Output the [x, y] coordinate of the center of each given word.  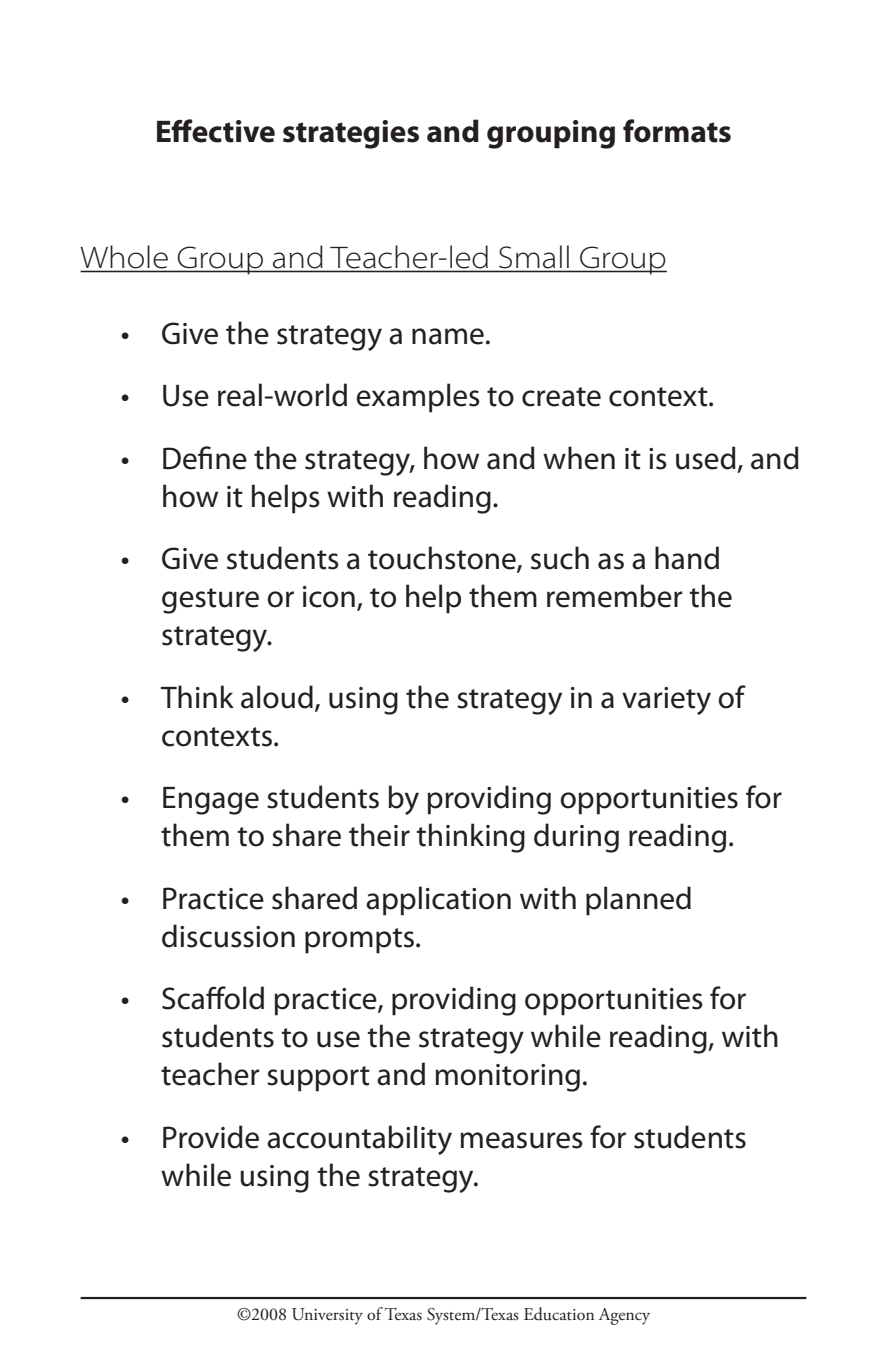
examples [418, 398]
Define [205, 458]
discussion [228, 936]
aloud [277, 697]
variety [666, 701]
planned [638, 901]
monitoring [507, 1078]
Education [559, 1314]
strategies [351, 134]
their [379, 835]
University [327, 1316]
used [706, 458]
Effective [216, 131]
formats [677, 131]
